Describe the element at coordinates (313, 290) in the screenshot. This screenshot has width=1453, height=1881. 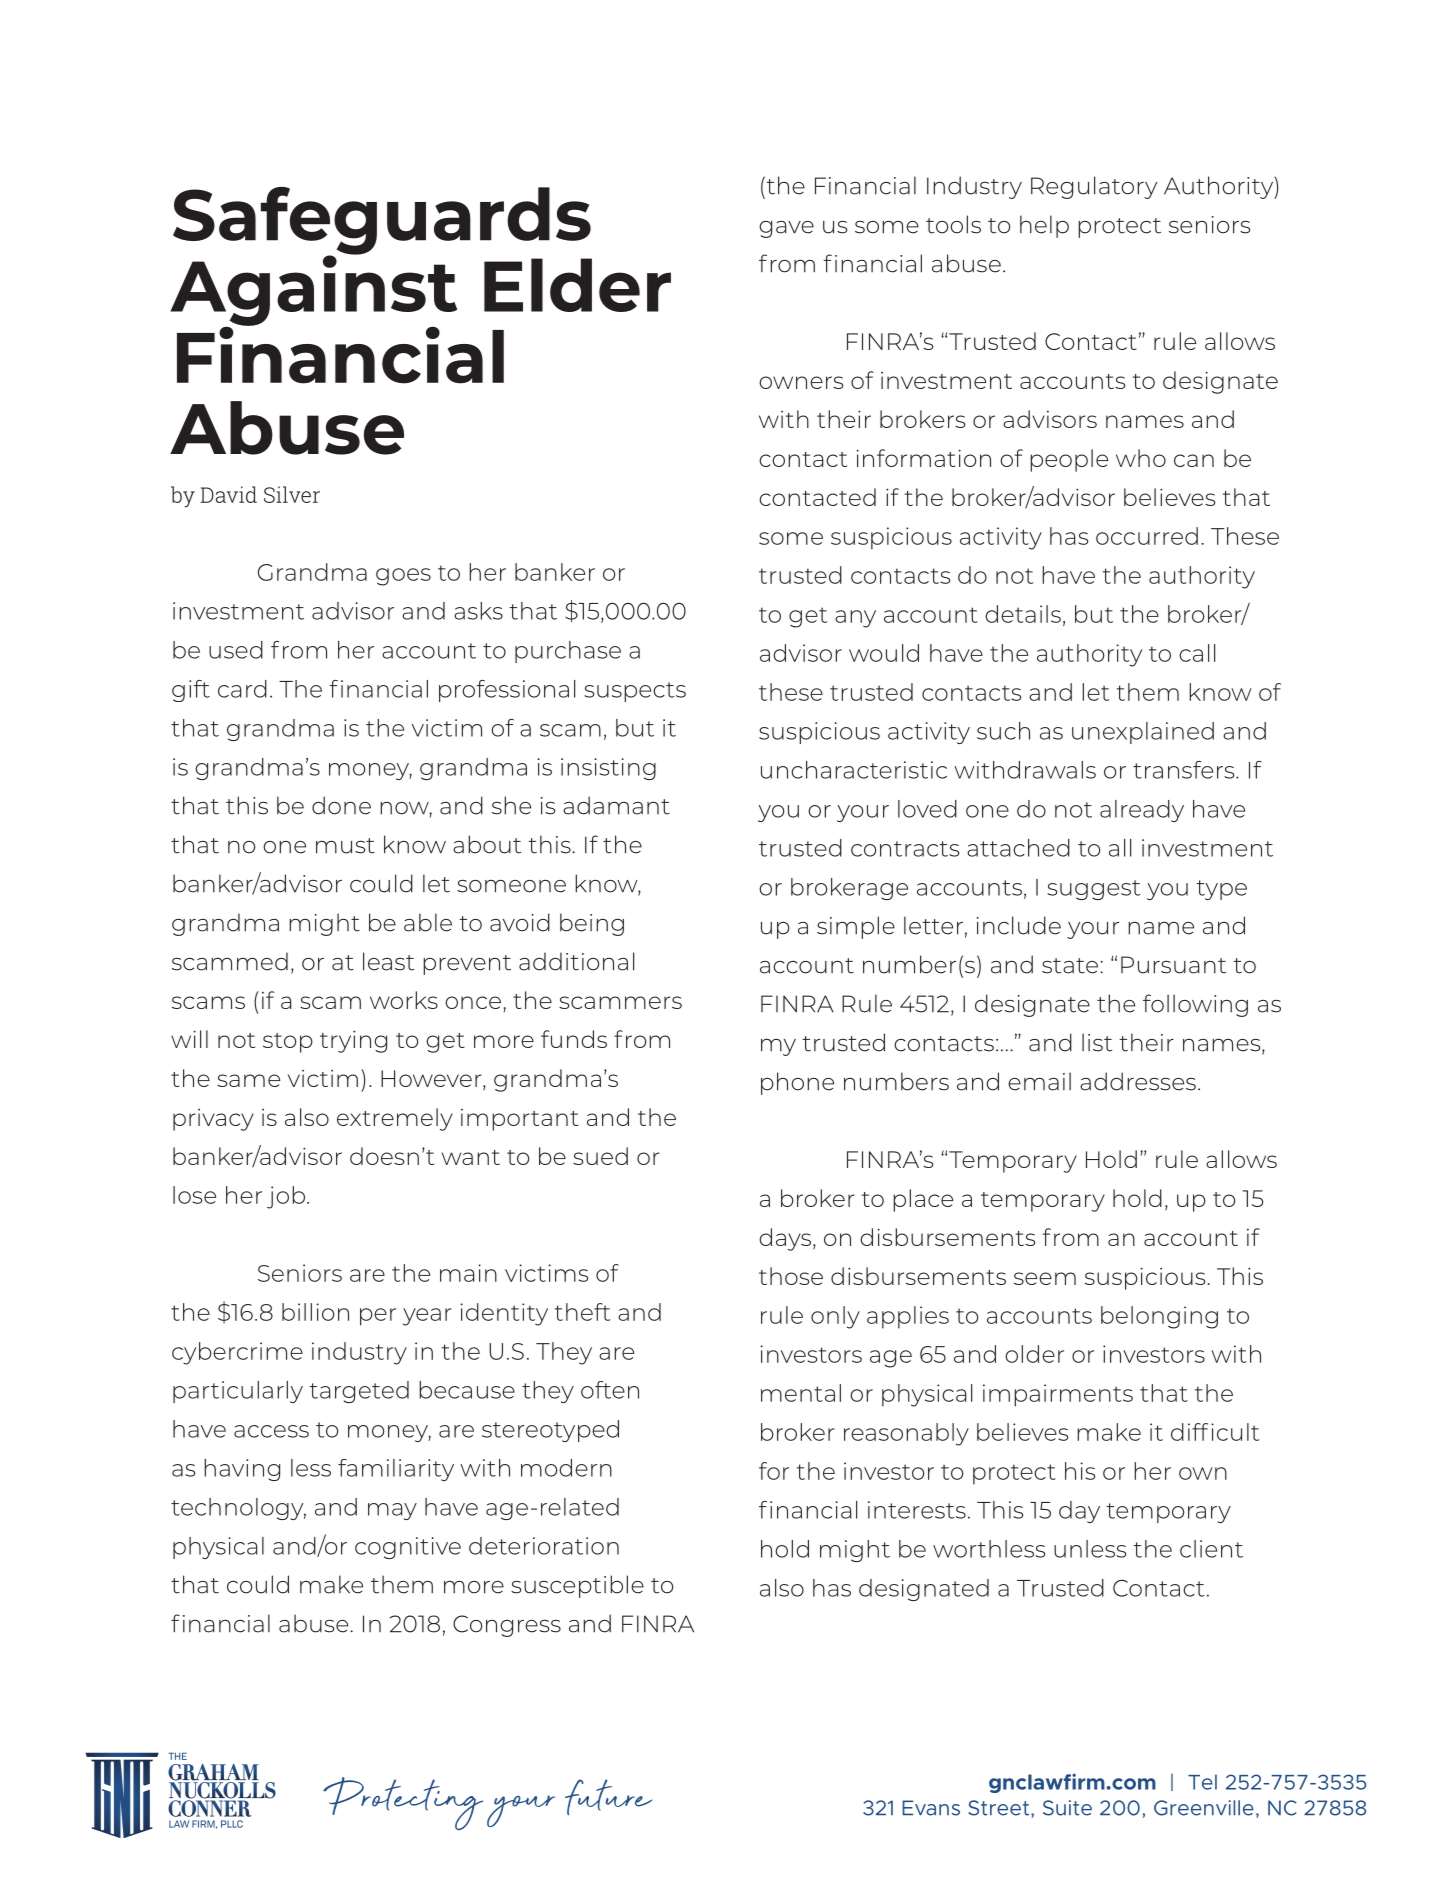
I see `Against` at that location.
